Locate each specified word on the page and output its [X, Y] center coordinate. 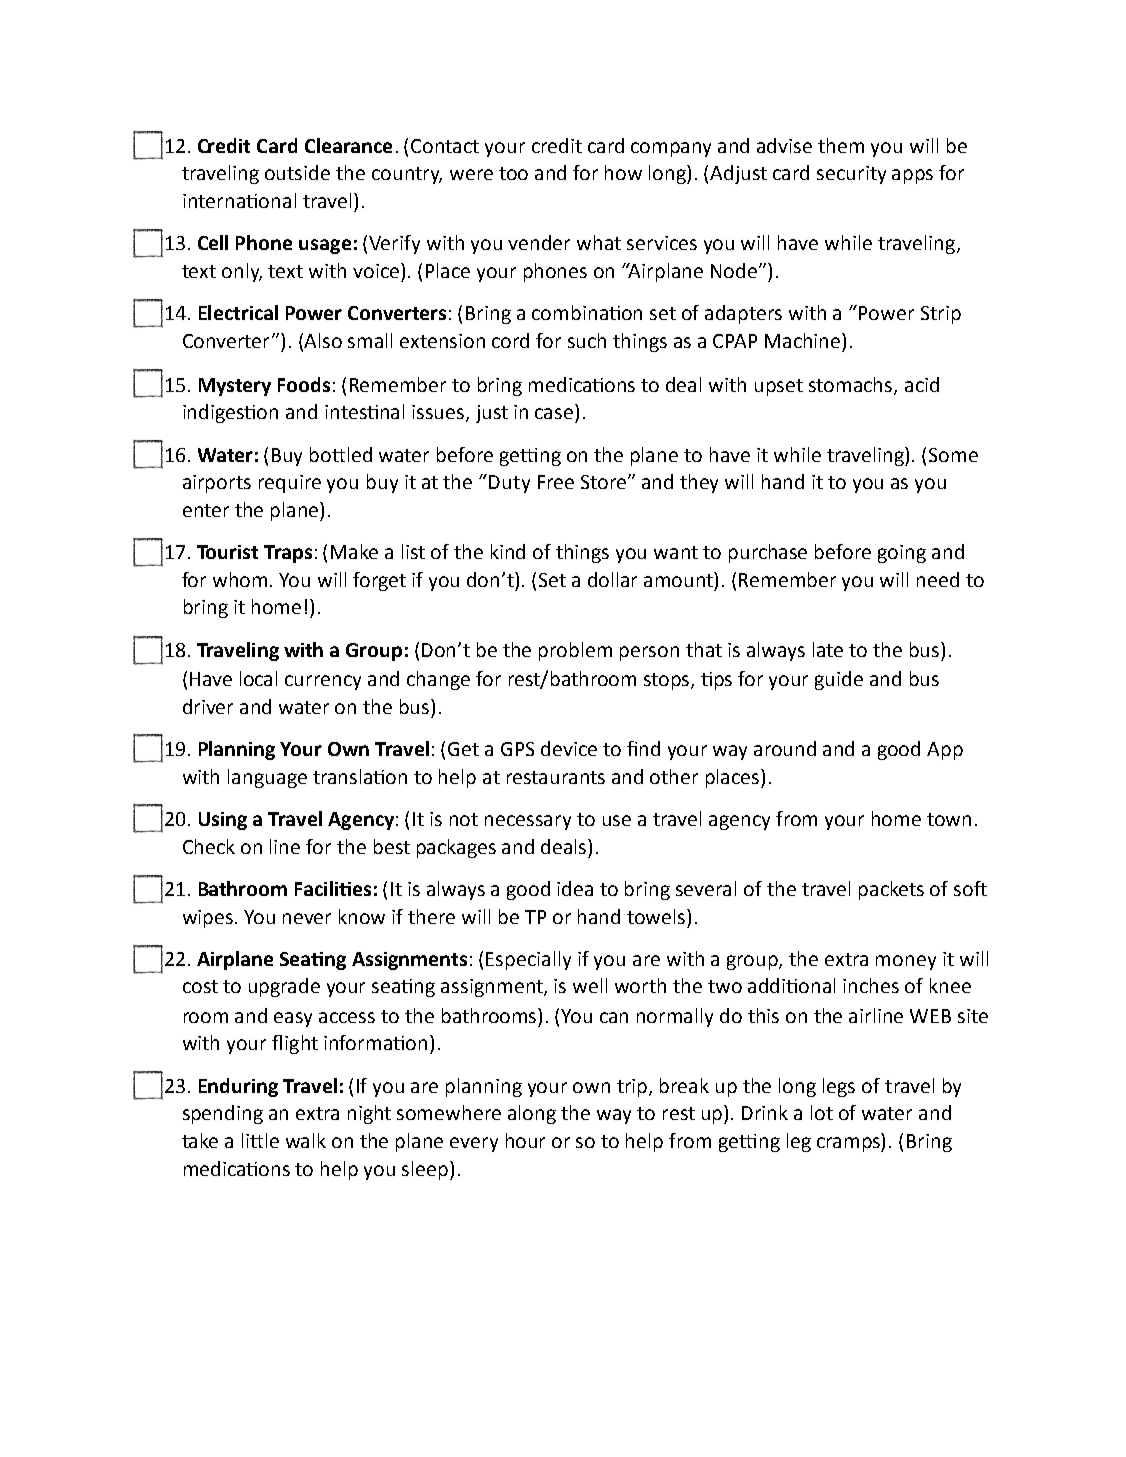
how [623, 172]
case [554, 413]
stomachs [852, 385]
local [258, 678]
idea [575, 888]
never [307, 918]
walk [306, 1140]
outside [297, 172]
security [851, 175]
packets [891, 890]
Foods [304, 384]
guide [839, 680]
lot [822, 1112]
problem [575, 651]
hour [525, 1140]
